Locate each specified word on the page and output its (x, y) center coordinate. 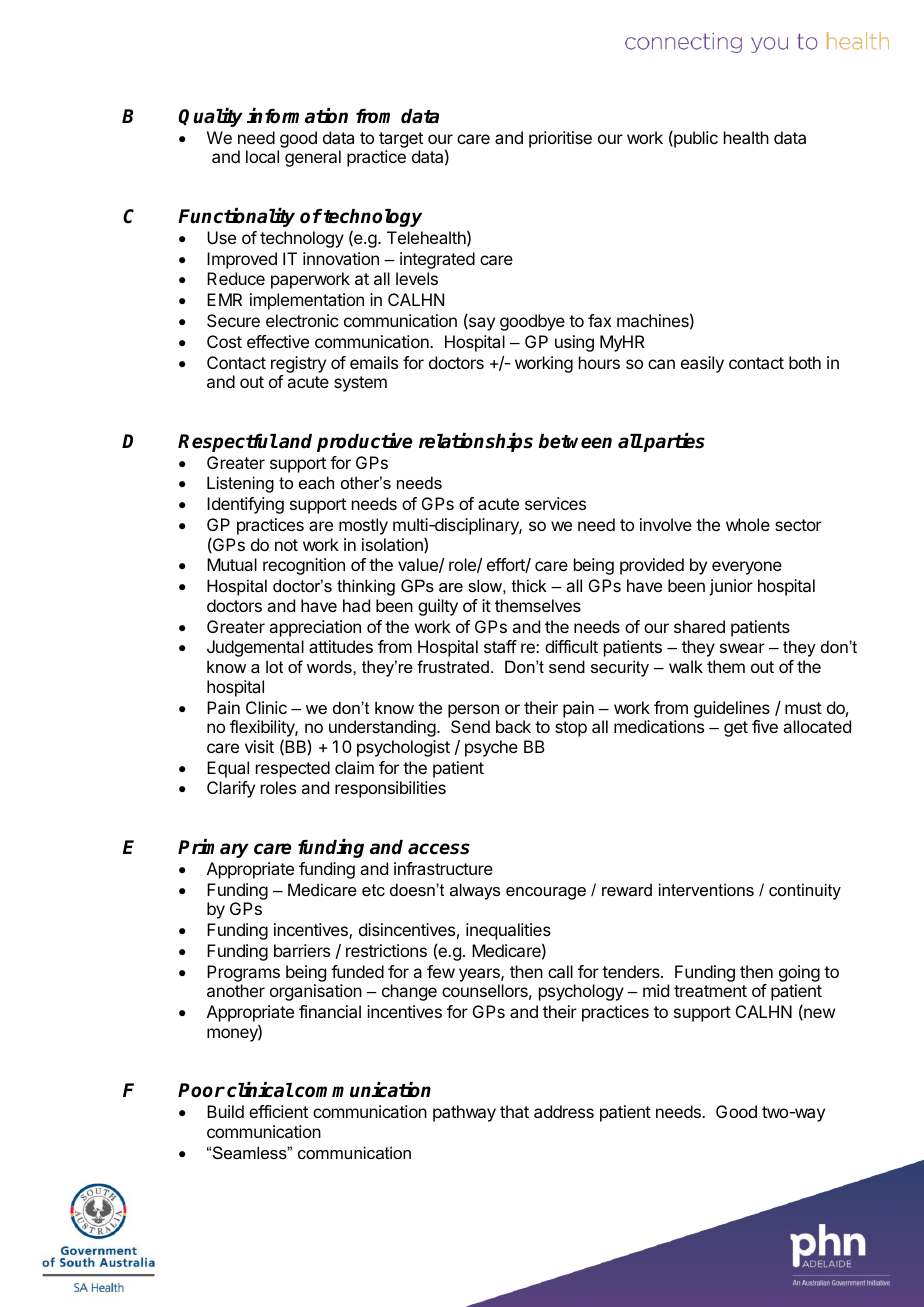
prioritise (560, 139)
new (818, 1014)
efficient (278, 1111)
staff (500, 646)
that (514, 1111)
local (262, 156)
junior (731, 587)
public (695, 139)
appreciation (315, 628)
